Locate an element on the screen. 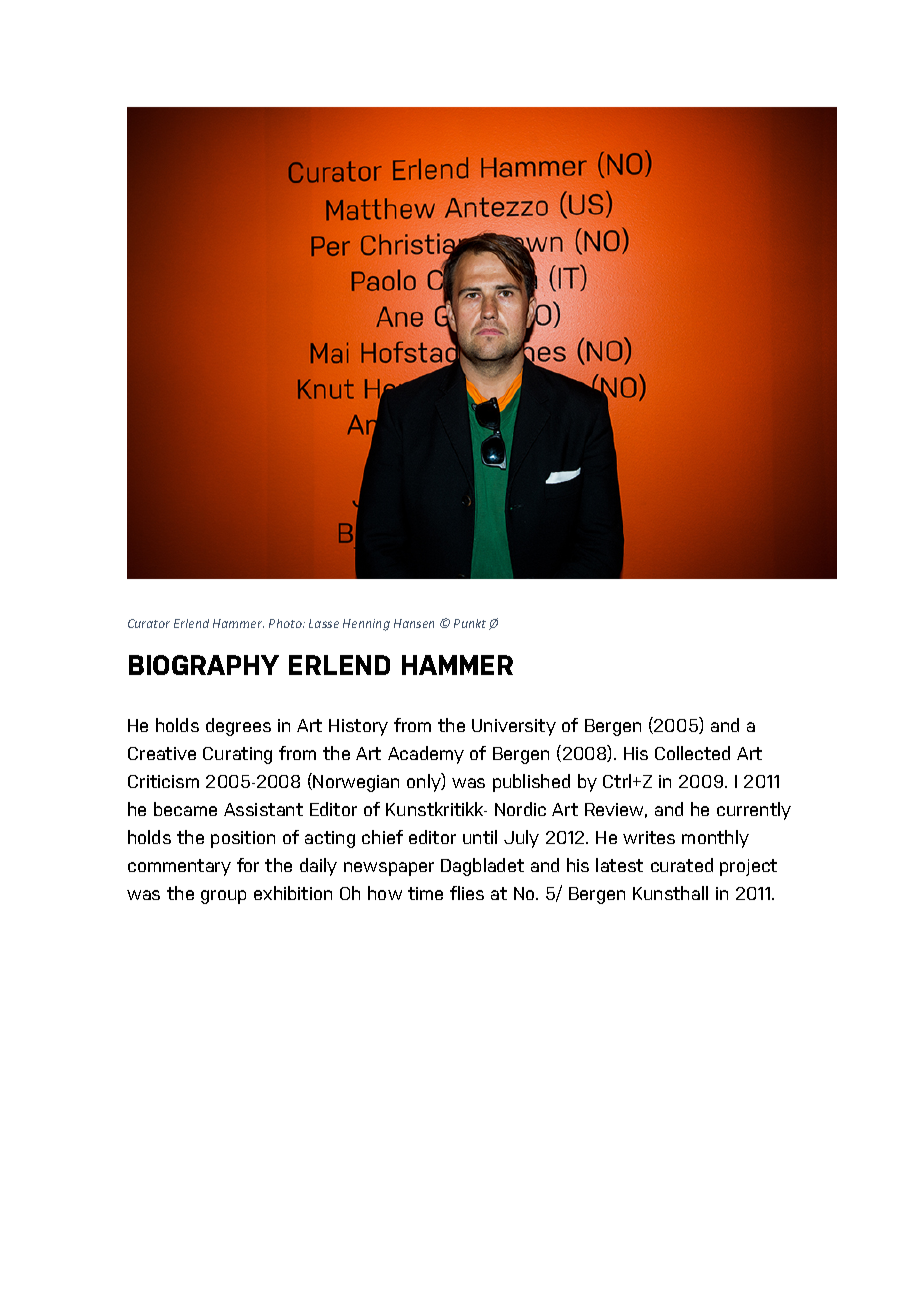 Image resolution: width=924 pixels, height=1309 pixels. Henning is located at coordinates (366, 625).
